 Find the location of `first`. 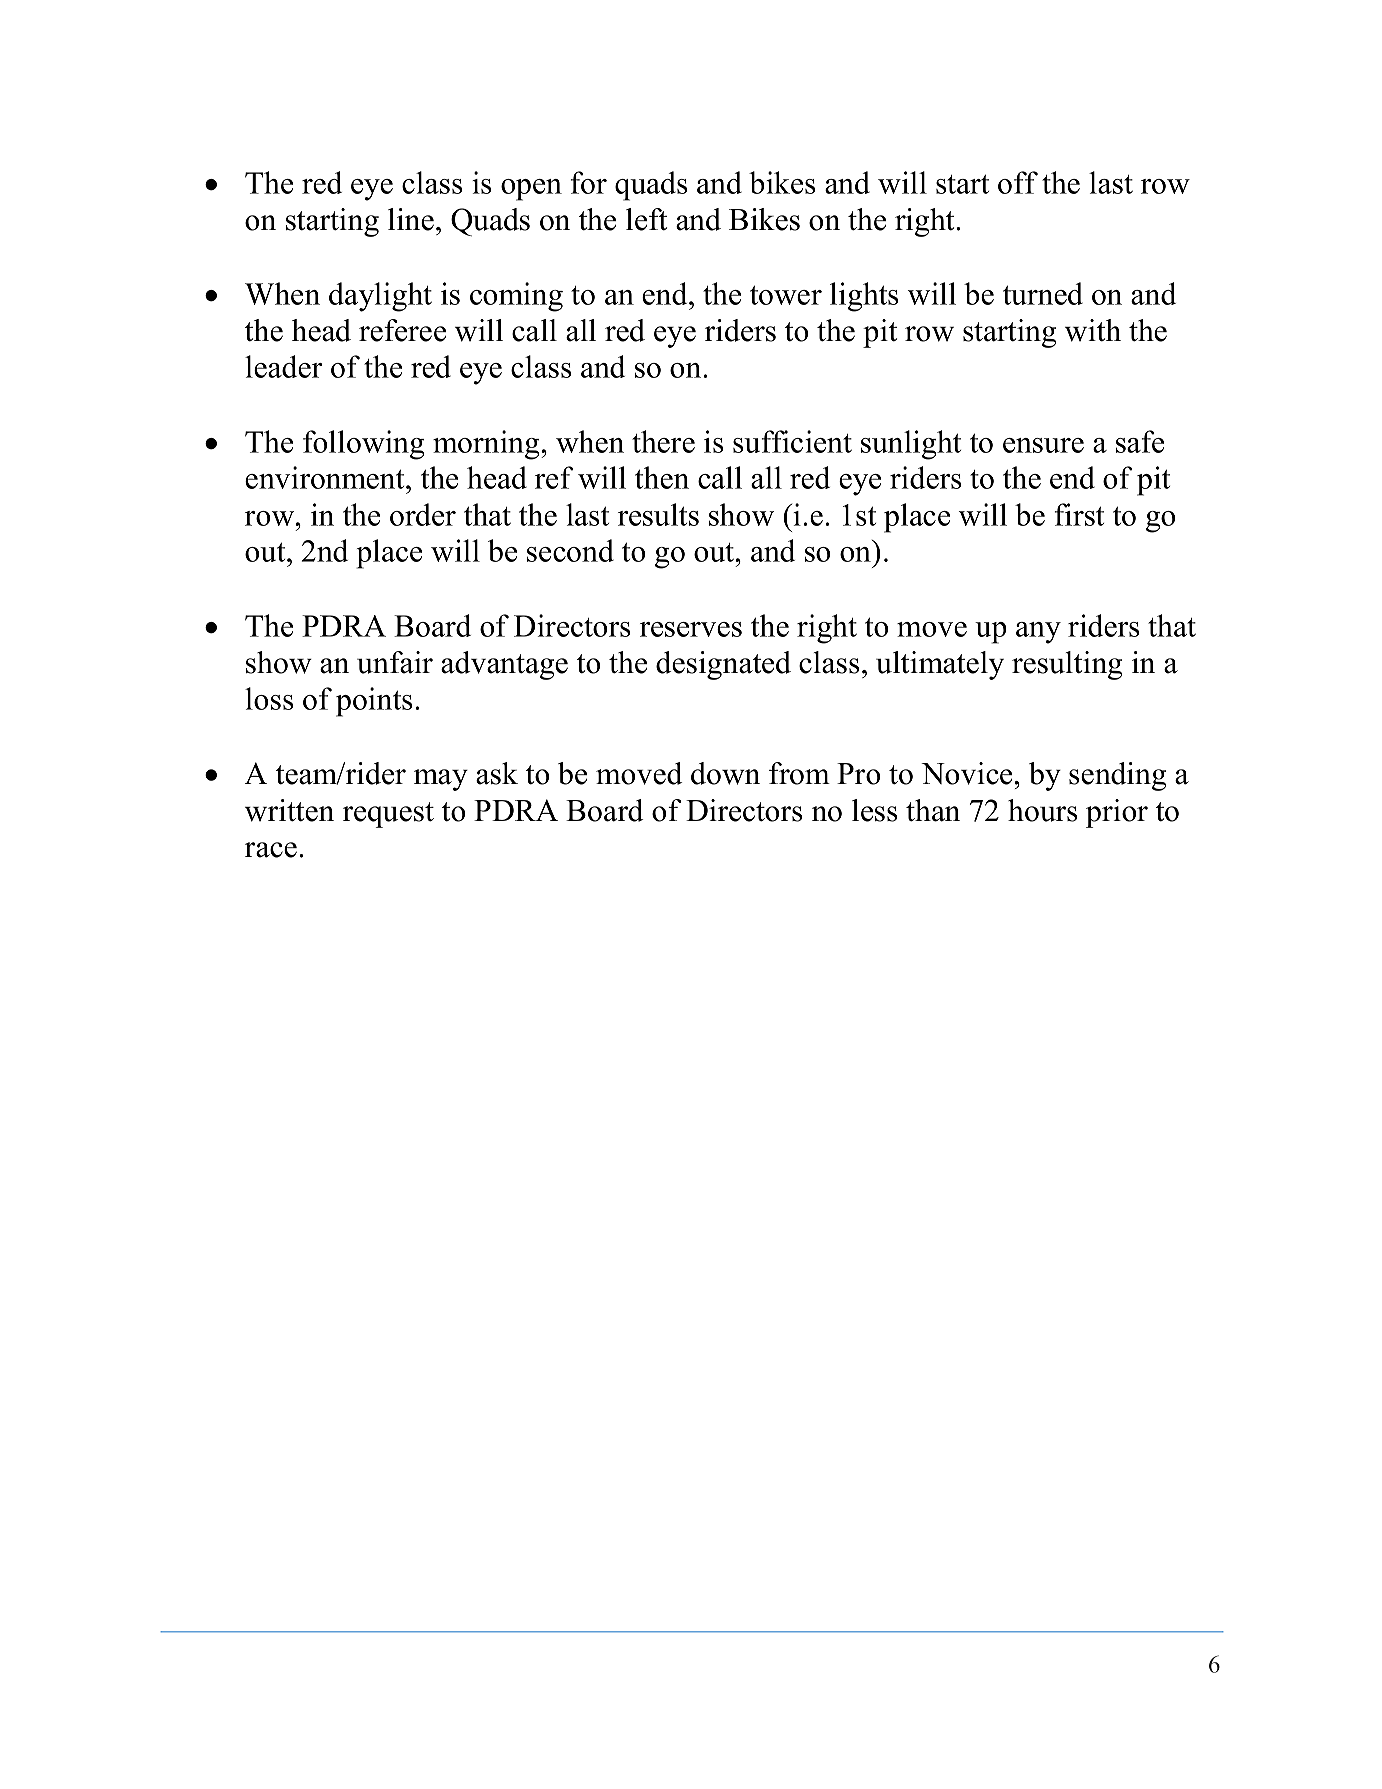

first is located at coordinates (1079, 514).
